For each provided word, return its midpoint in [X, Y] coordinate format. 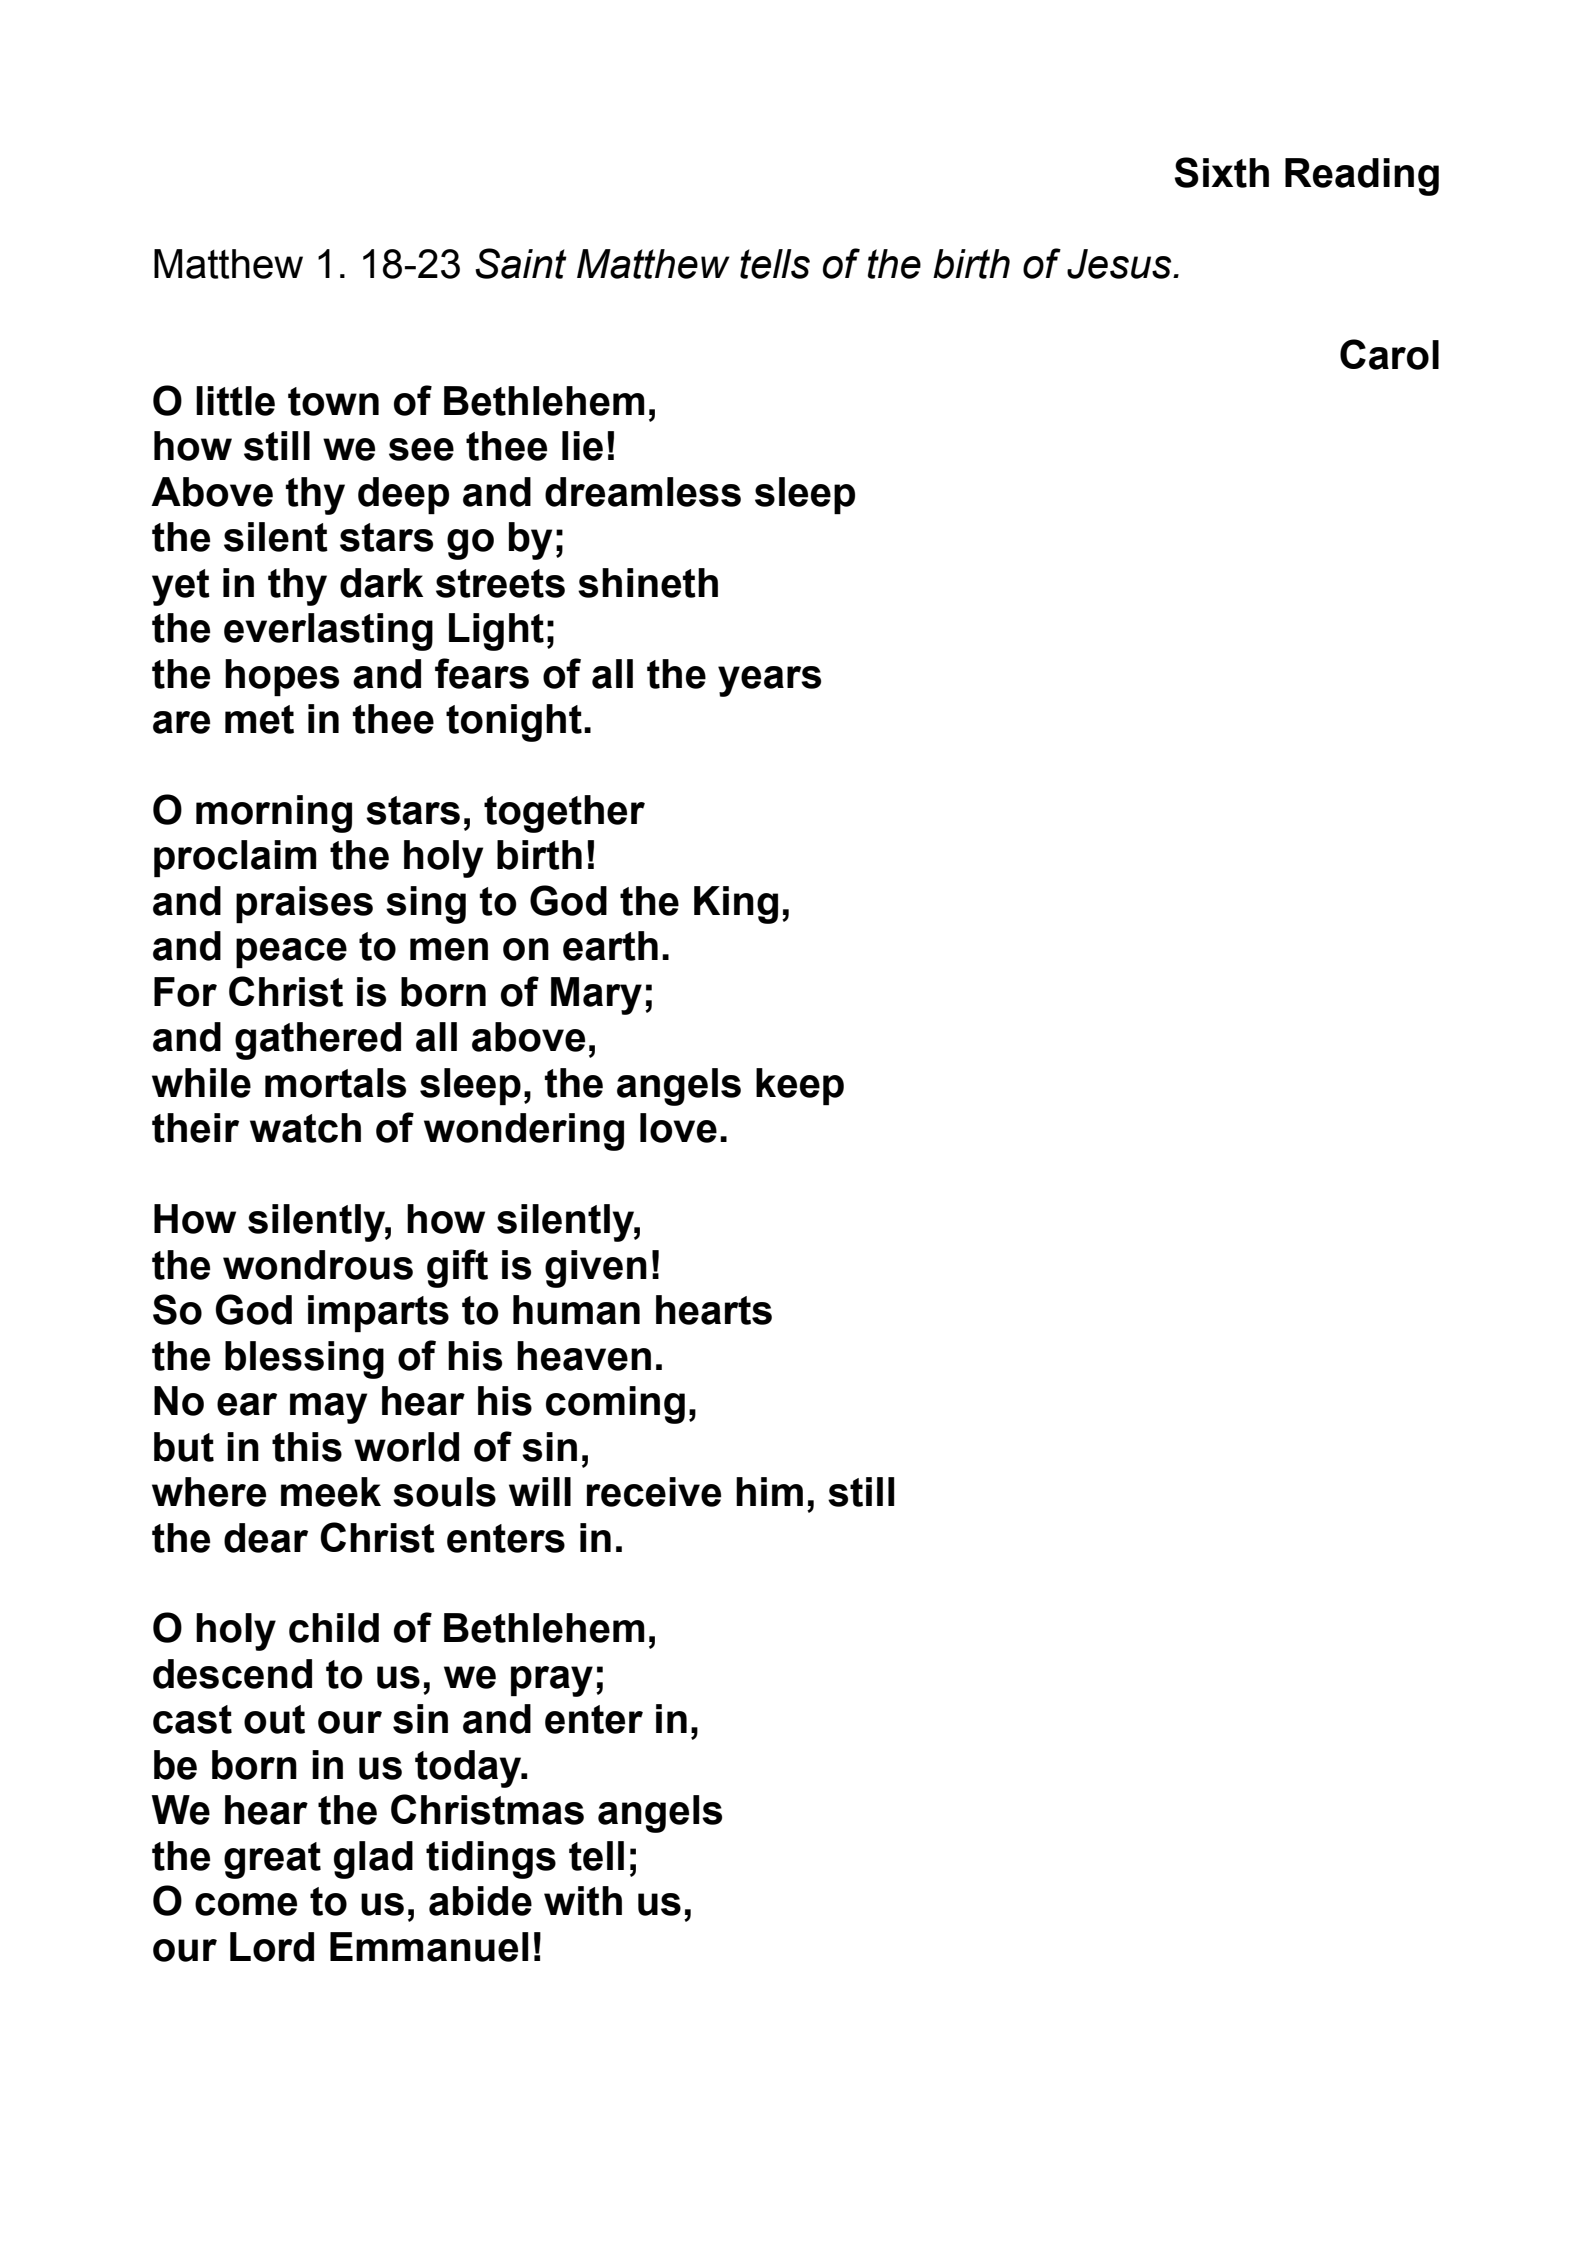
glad [373, 1860]
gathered [318, 1041]
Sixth [1221, 172]
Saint [521, 263]
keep [800, 1086]
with [583, 1901]
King [736, 905]
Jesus [1120, 264]
